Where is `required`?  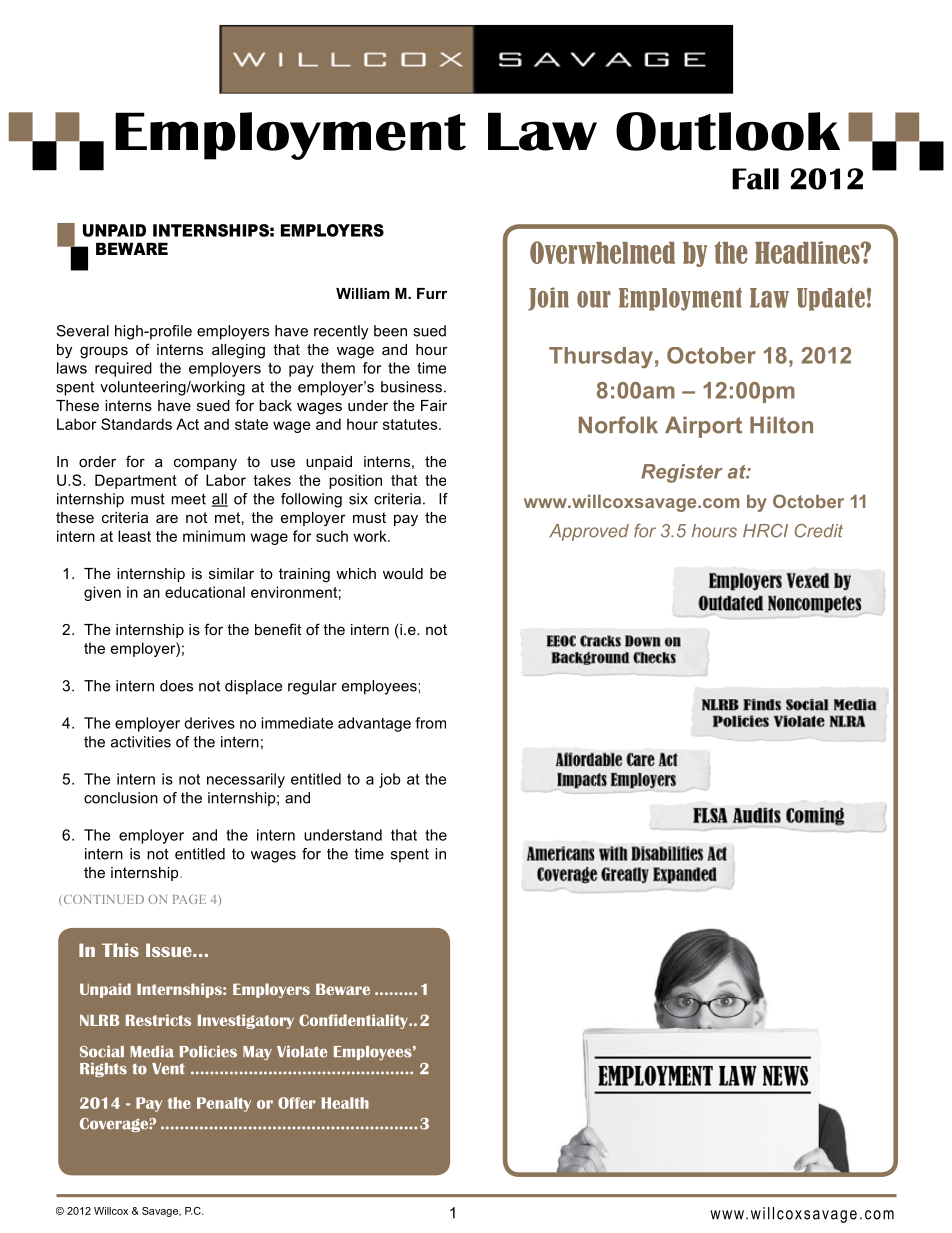 required is located at coordinates (123, 369).
